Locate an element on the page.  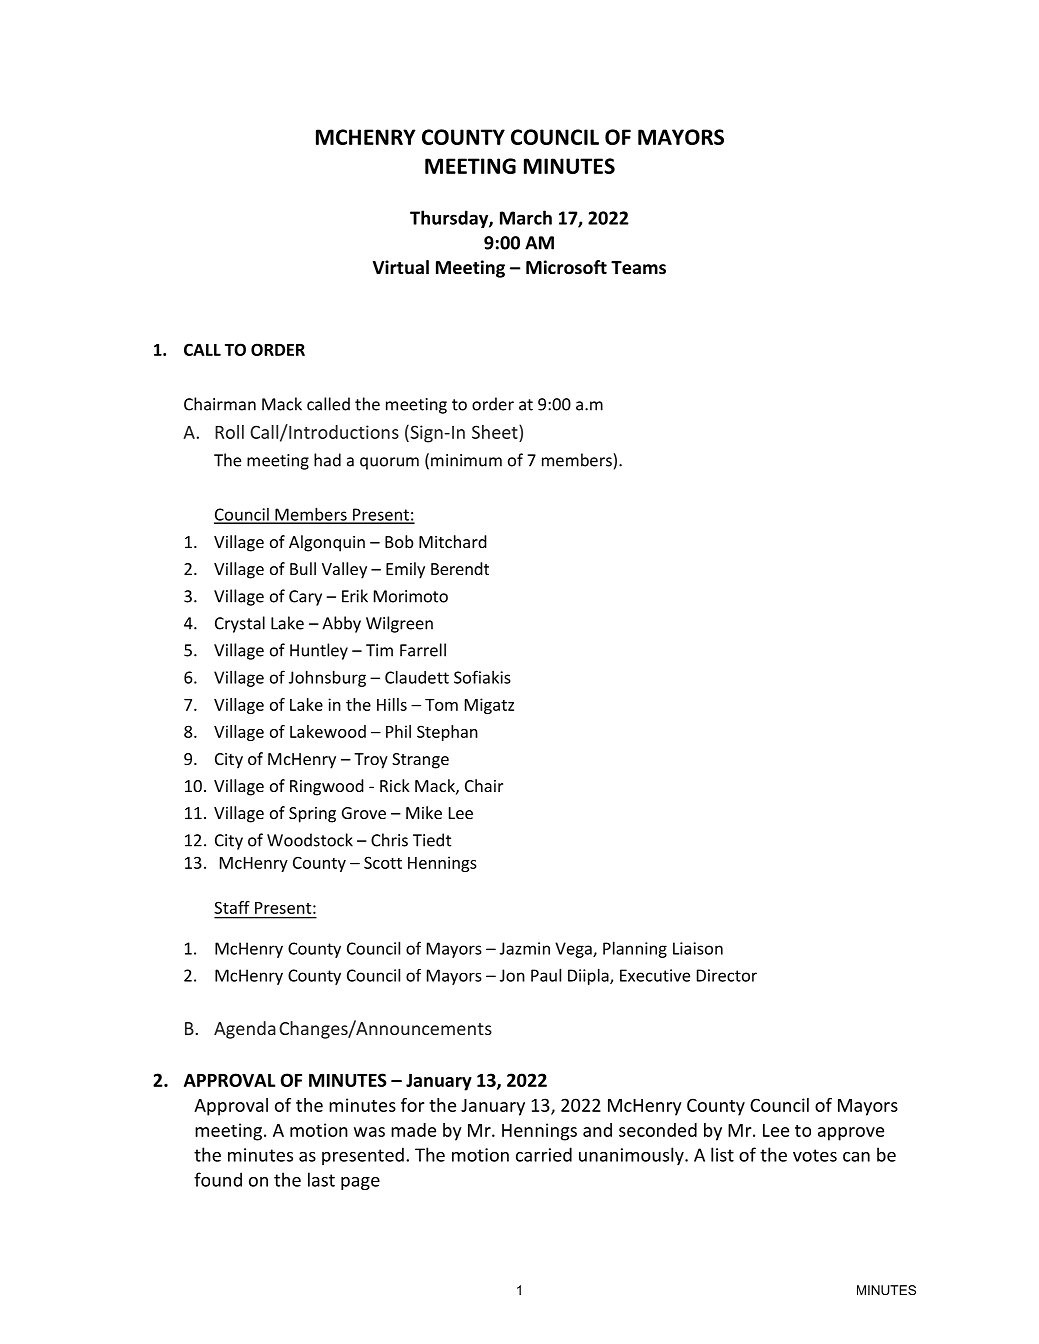
last is located at coordinates (321, 1179).
